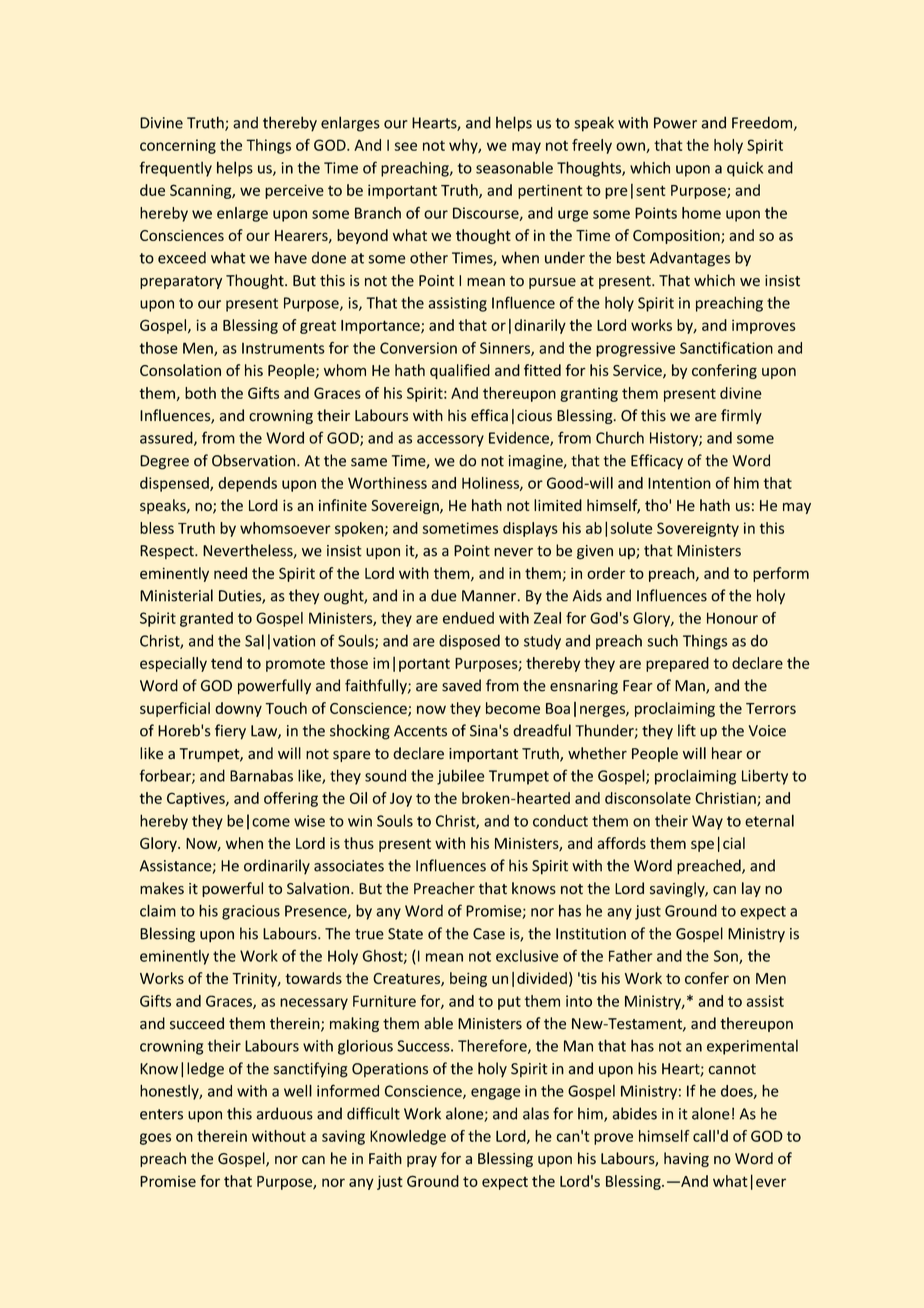 The width and height of the screenshot is (924, 1308). I want to click on quick, so click(745, 169).
